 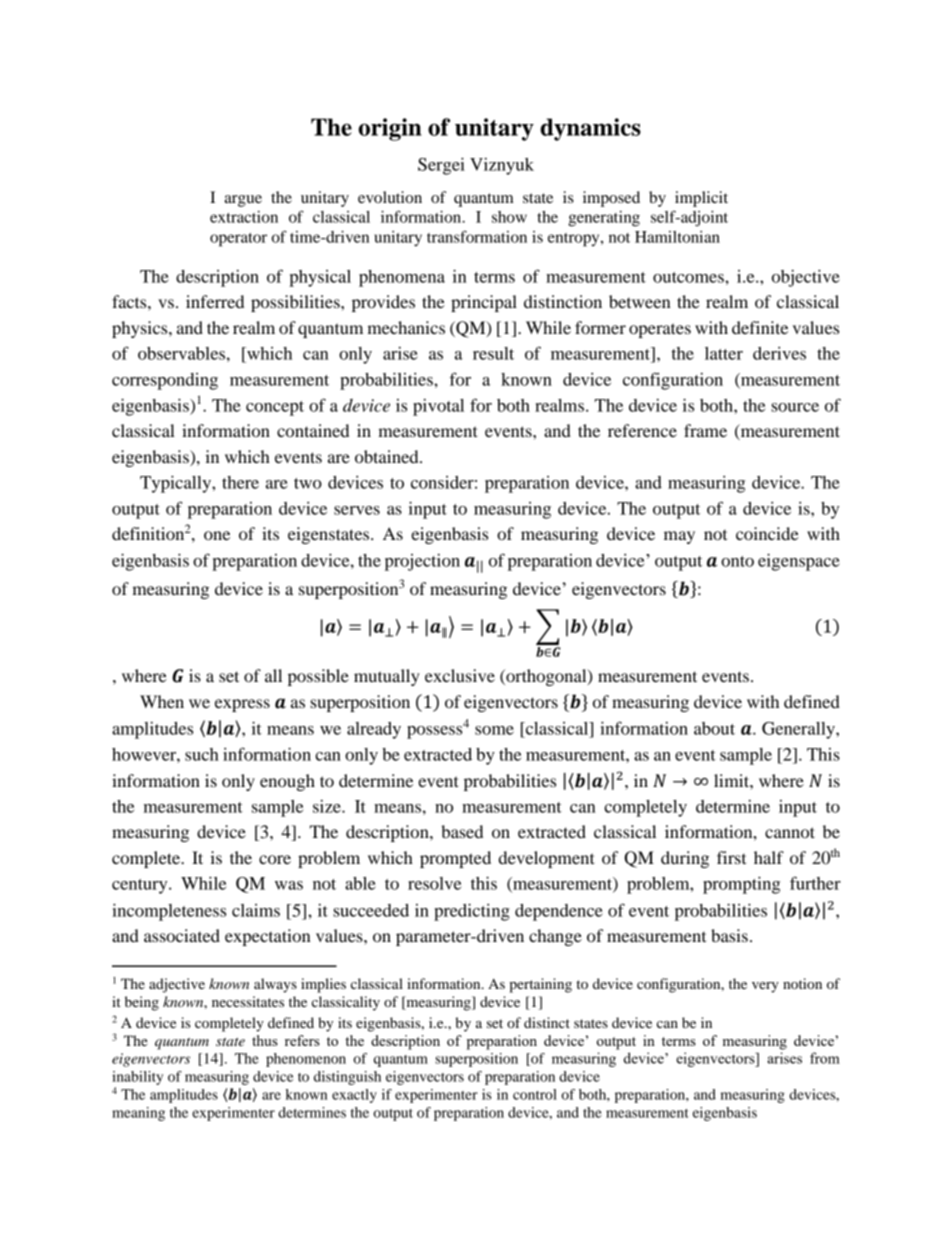 What do you see at coordinates (265, 1040) in the screenshot?
I see `thus` at bounding box center [265, 1040].
